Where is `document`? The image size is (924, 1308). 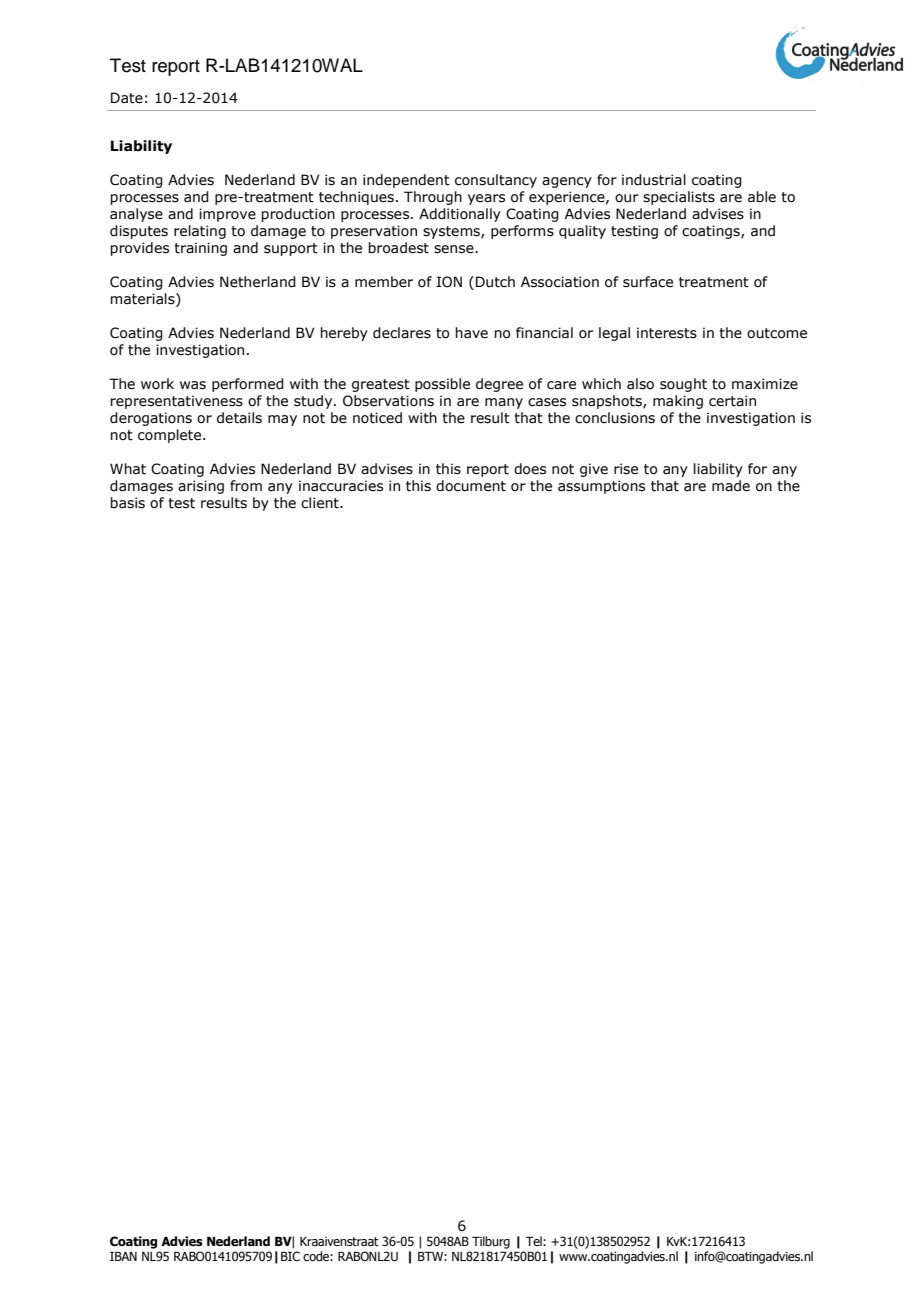
document is located at coordinates (471, 486).
